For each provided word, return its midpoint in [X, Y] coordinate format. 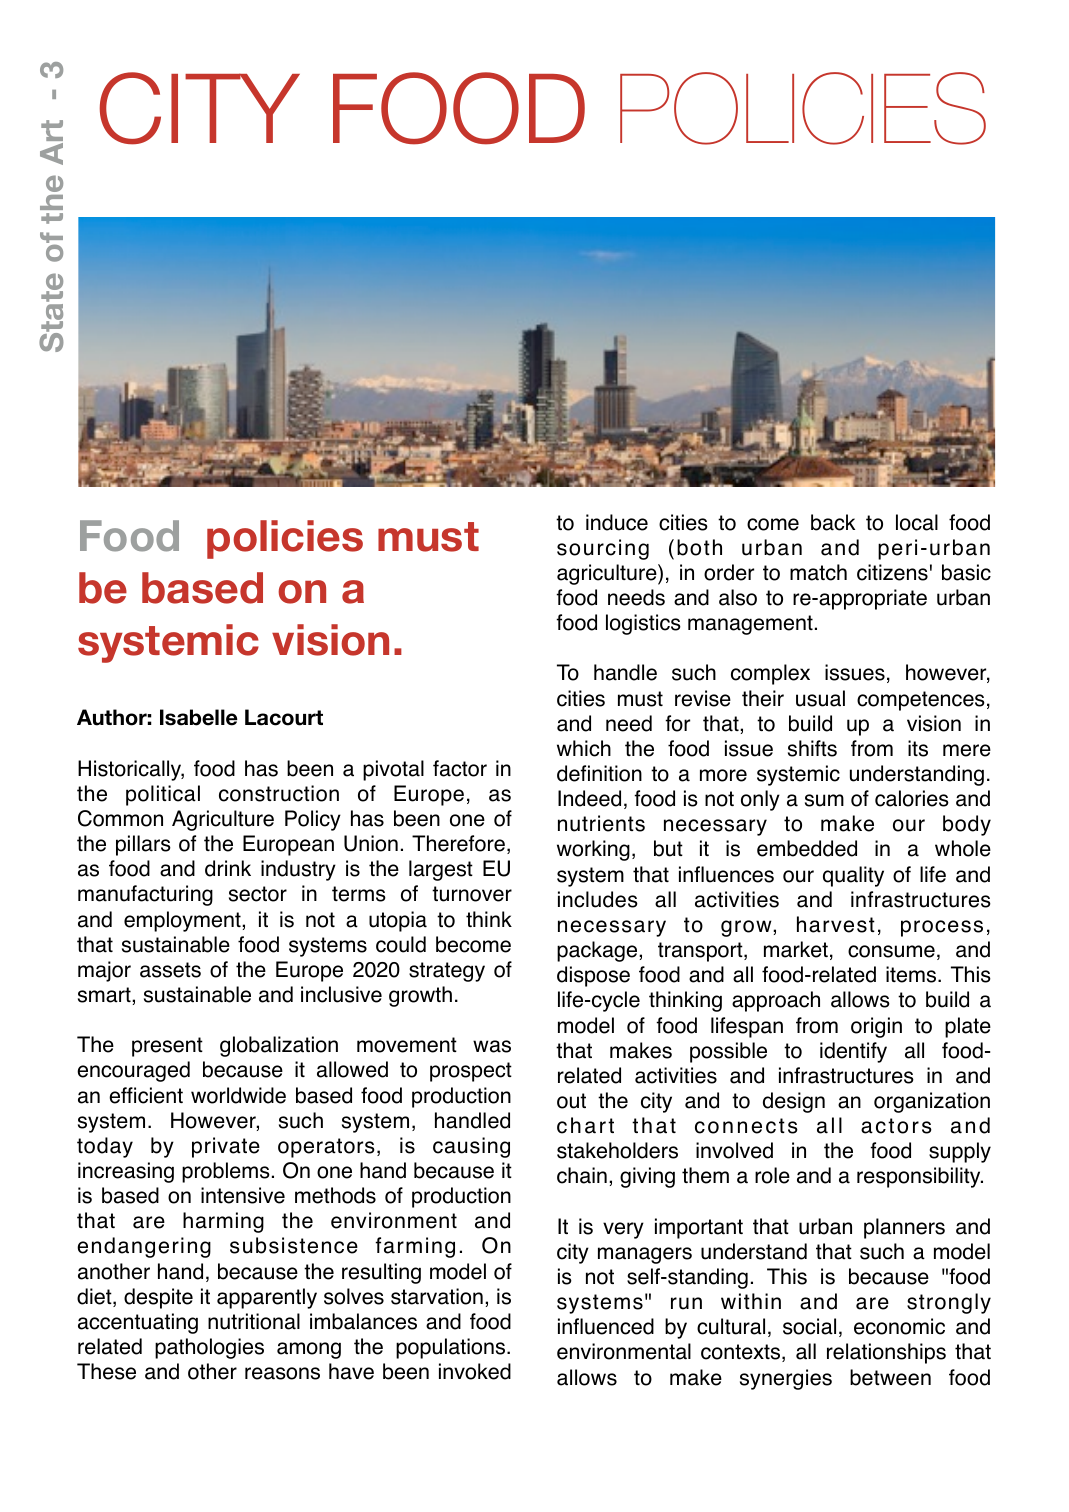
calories [912, 798]
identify [853, 1052]
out [571, 1101]
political [163, 795]
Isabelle [199, 717]
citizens [892, 572]
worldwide [238, 1095]
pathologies [209, 1348]
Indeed [589, 798]
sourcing [603, 549]
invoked [475, 1371]
